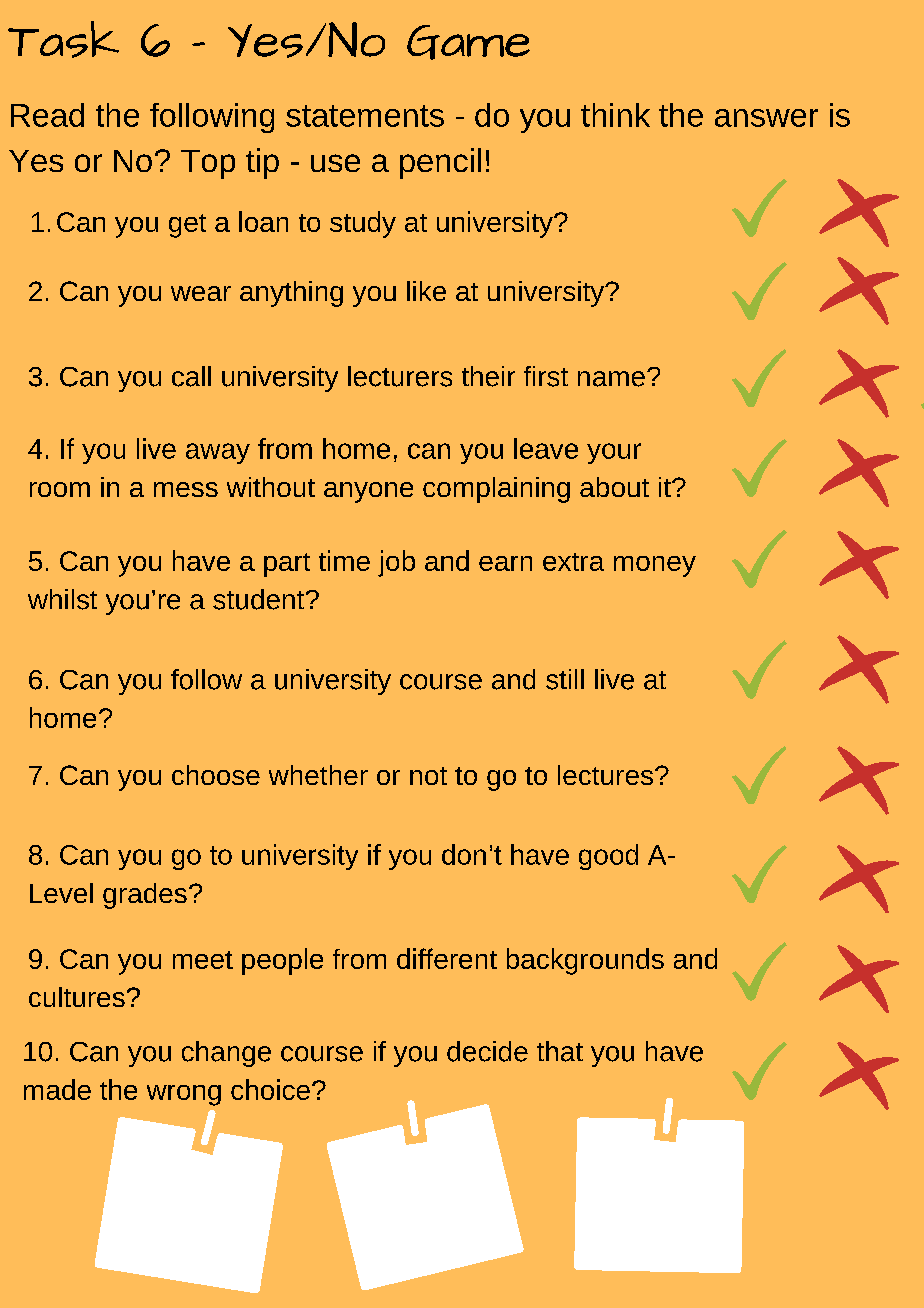 The image size is (924, 1308). Describe the element at coordinates (611, 379) in the document. I see `name` at that location.
